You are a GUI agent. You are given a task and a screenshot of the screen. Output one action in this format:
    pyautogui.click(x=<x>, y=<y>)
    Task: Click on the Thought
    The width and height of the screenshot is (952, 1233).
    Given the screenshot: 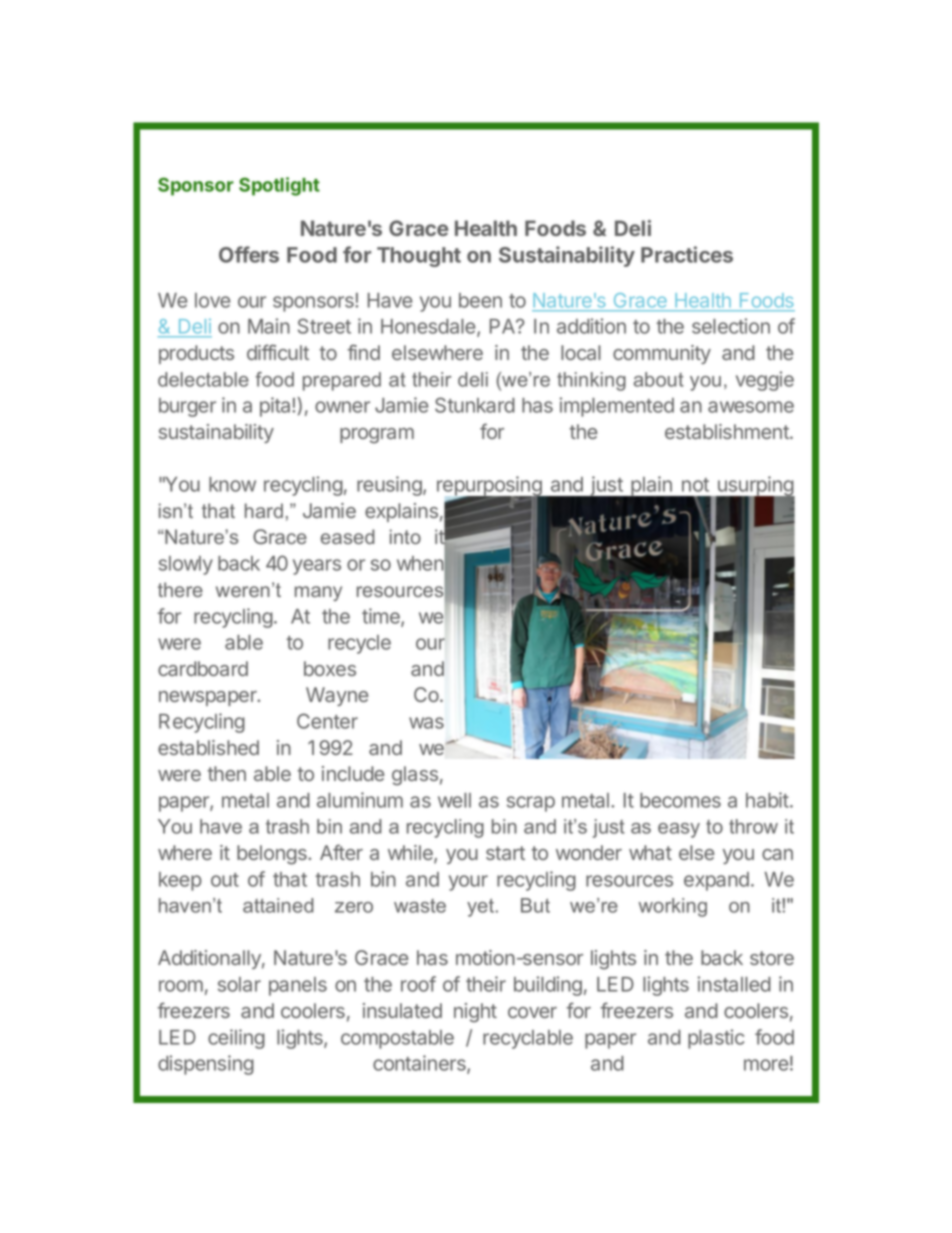 What is the action you would take?
    pyautogui.click(x=419, y=257)
